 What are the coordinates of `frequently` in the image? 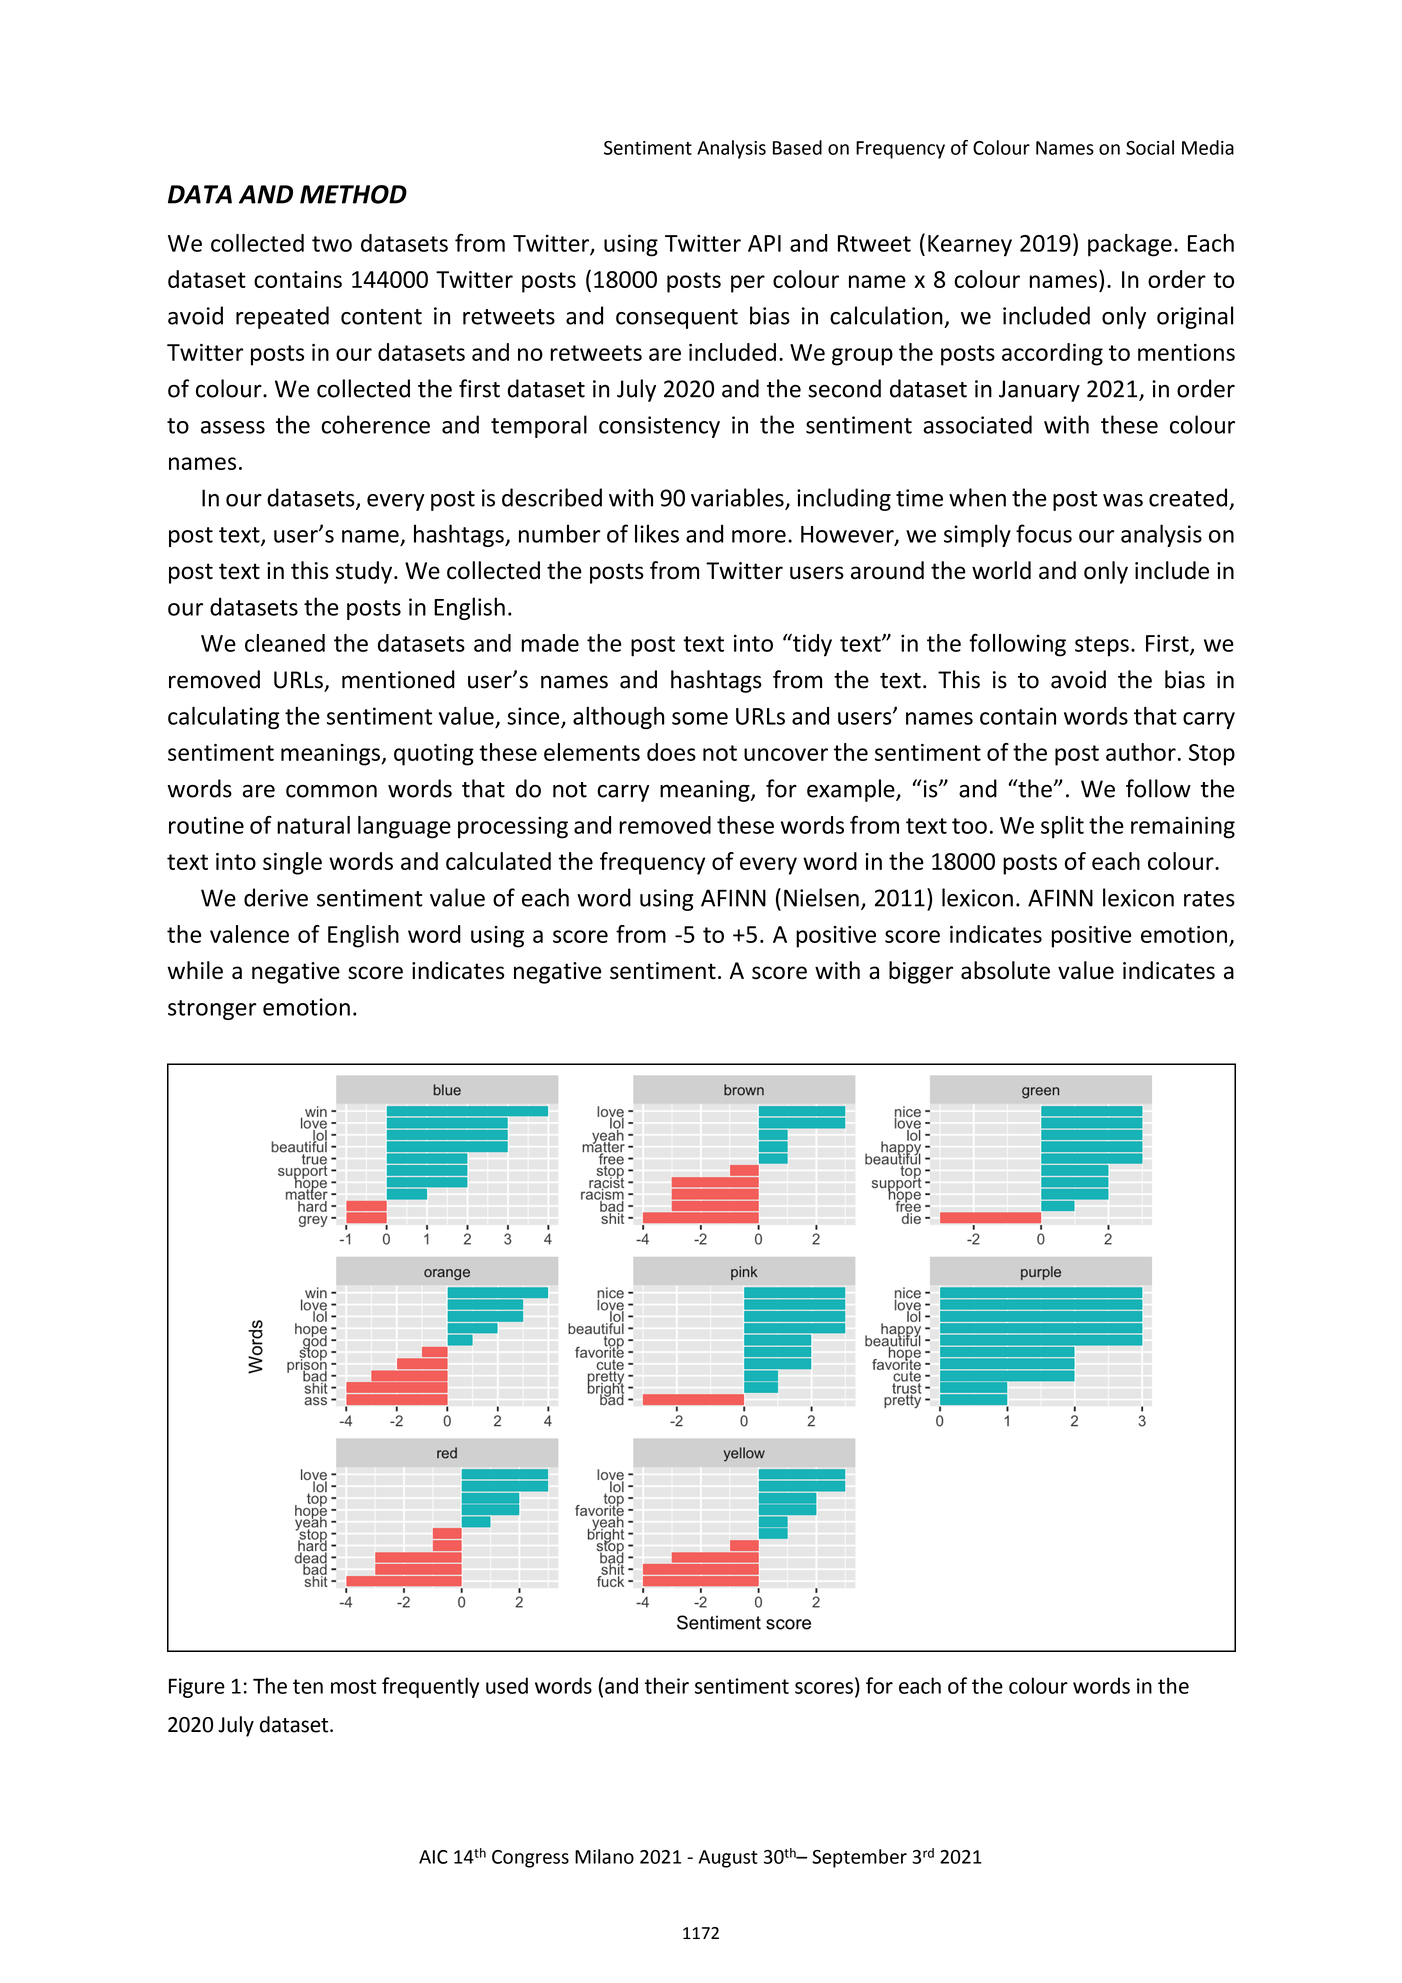 It's located at (430, 1687).
